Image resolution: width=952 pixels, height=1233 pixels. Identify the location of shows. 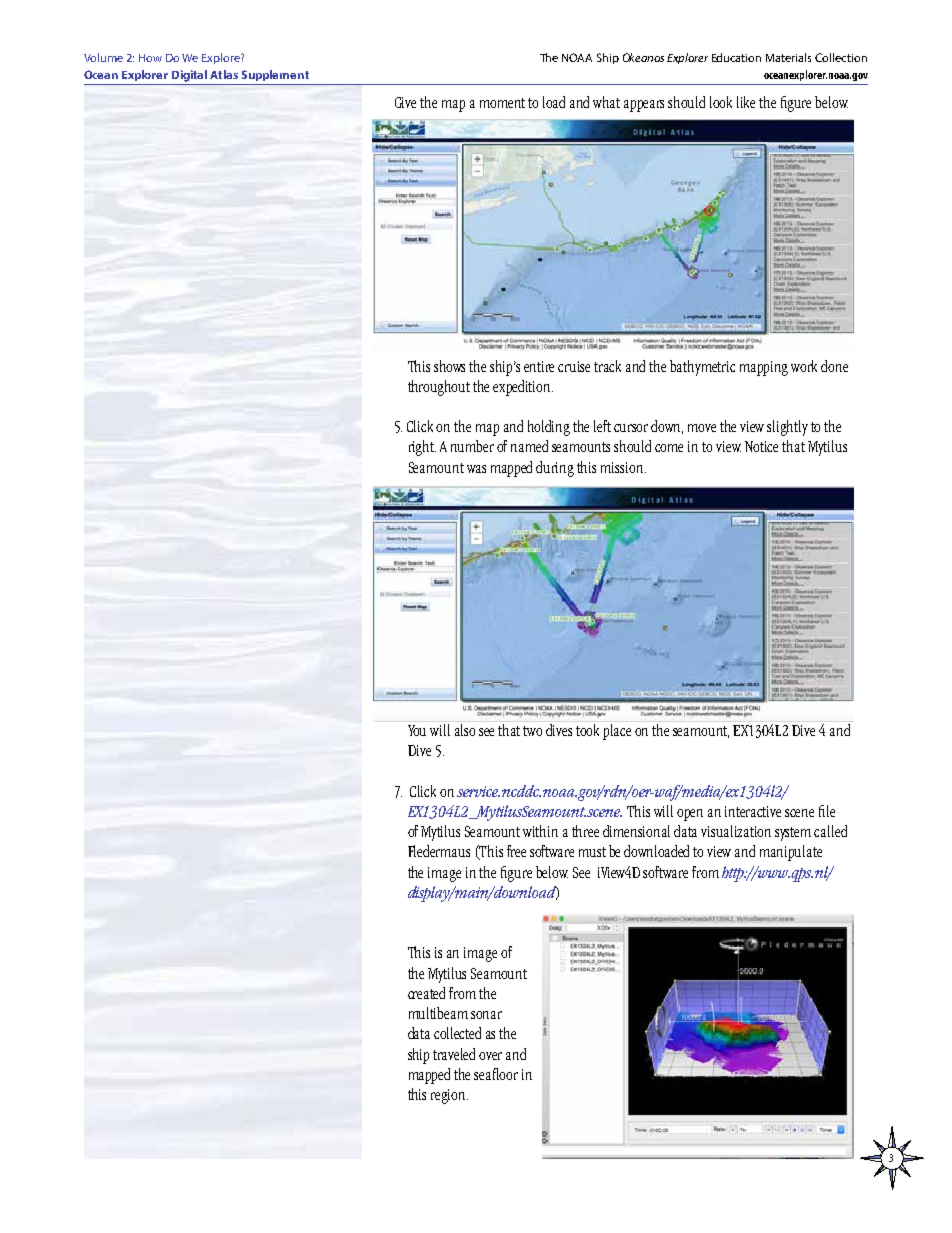
(449, 366).
